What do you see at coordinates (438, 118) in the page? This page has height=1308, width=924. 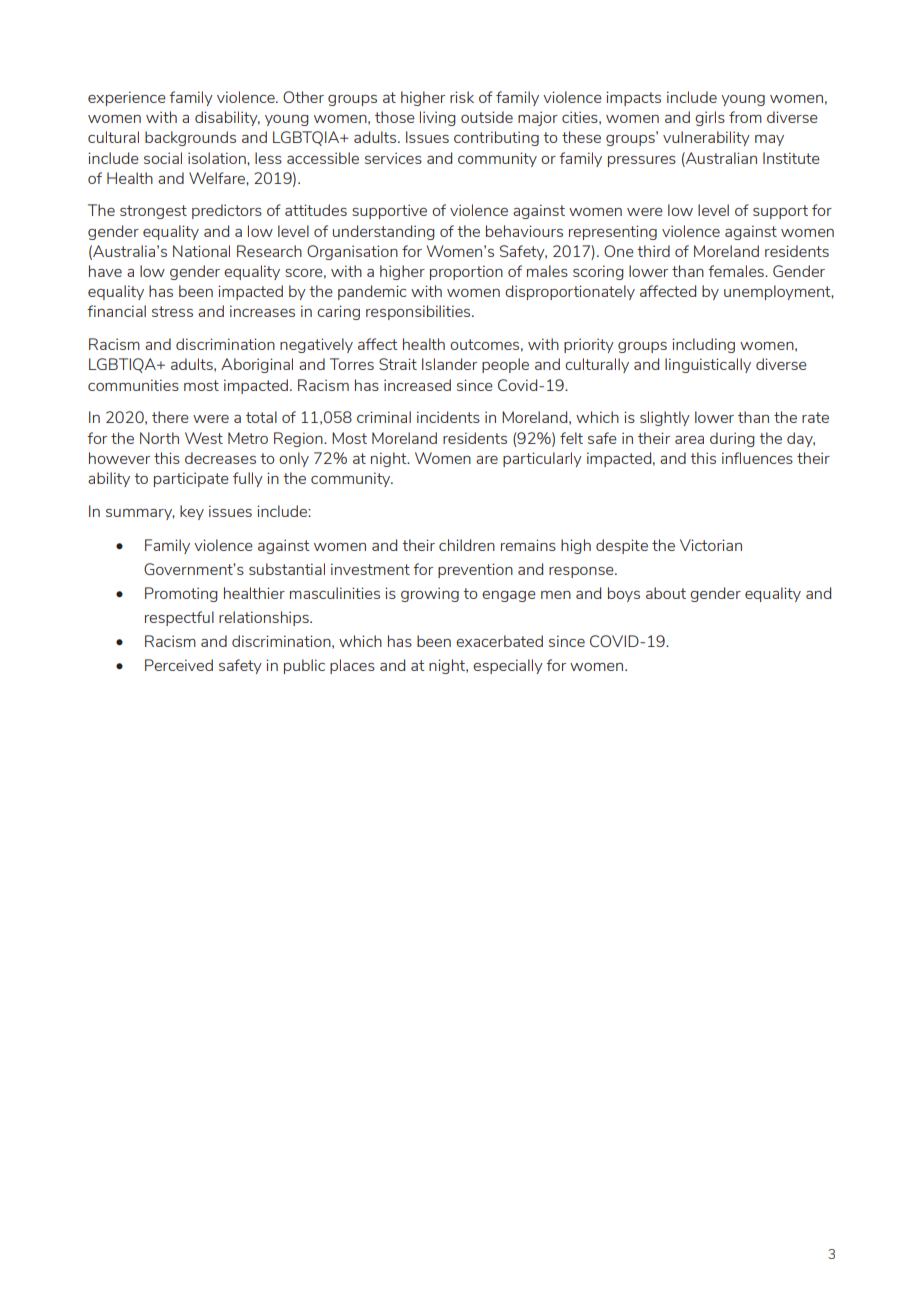 I see `living` at bounding box center [438, 118].
